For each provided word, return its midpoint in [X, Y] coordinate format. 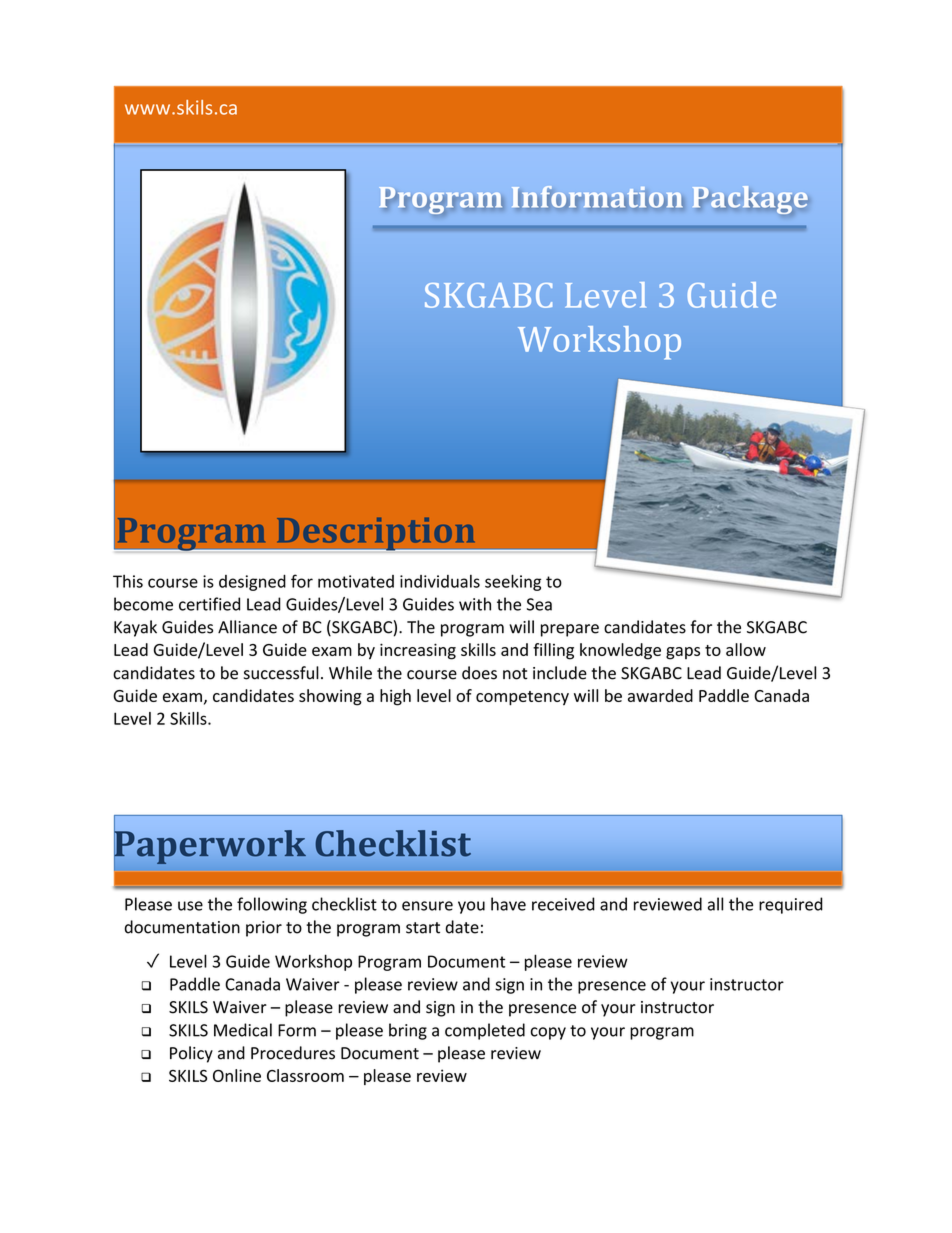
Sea [539, 604]
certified [209, 604]
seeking [513, 582]
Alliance [247, 627]
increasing [418, 651]
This [128, 581]
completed [485, 1031]
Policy [191, 1054]
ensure [427, 906]
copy [548, 1033]
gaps [683, 653]
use [190, 906]
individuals [440, 581]
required [791, 905]
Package [750, 200]
